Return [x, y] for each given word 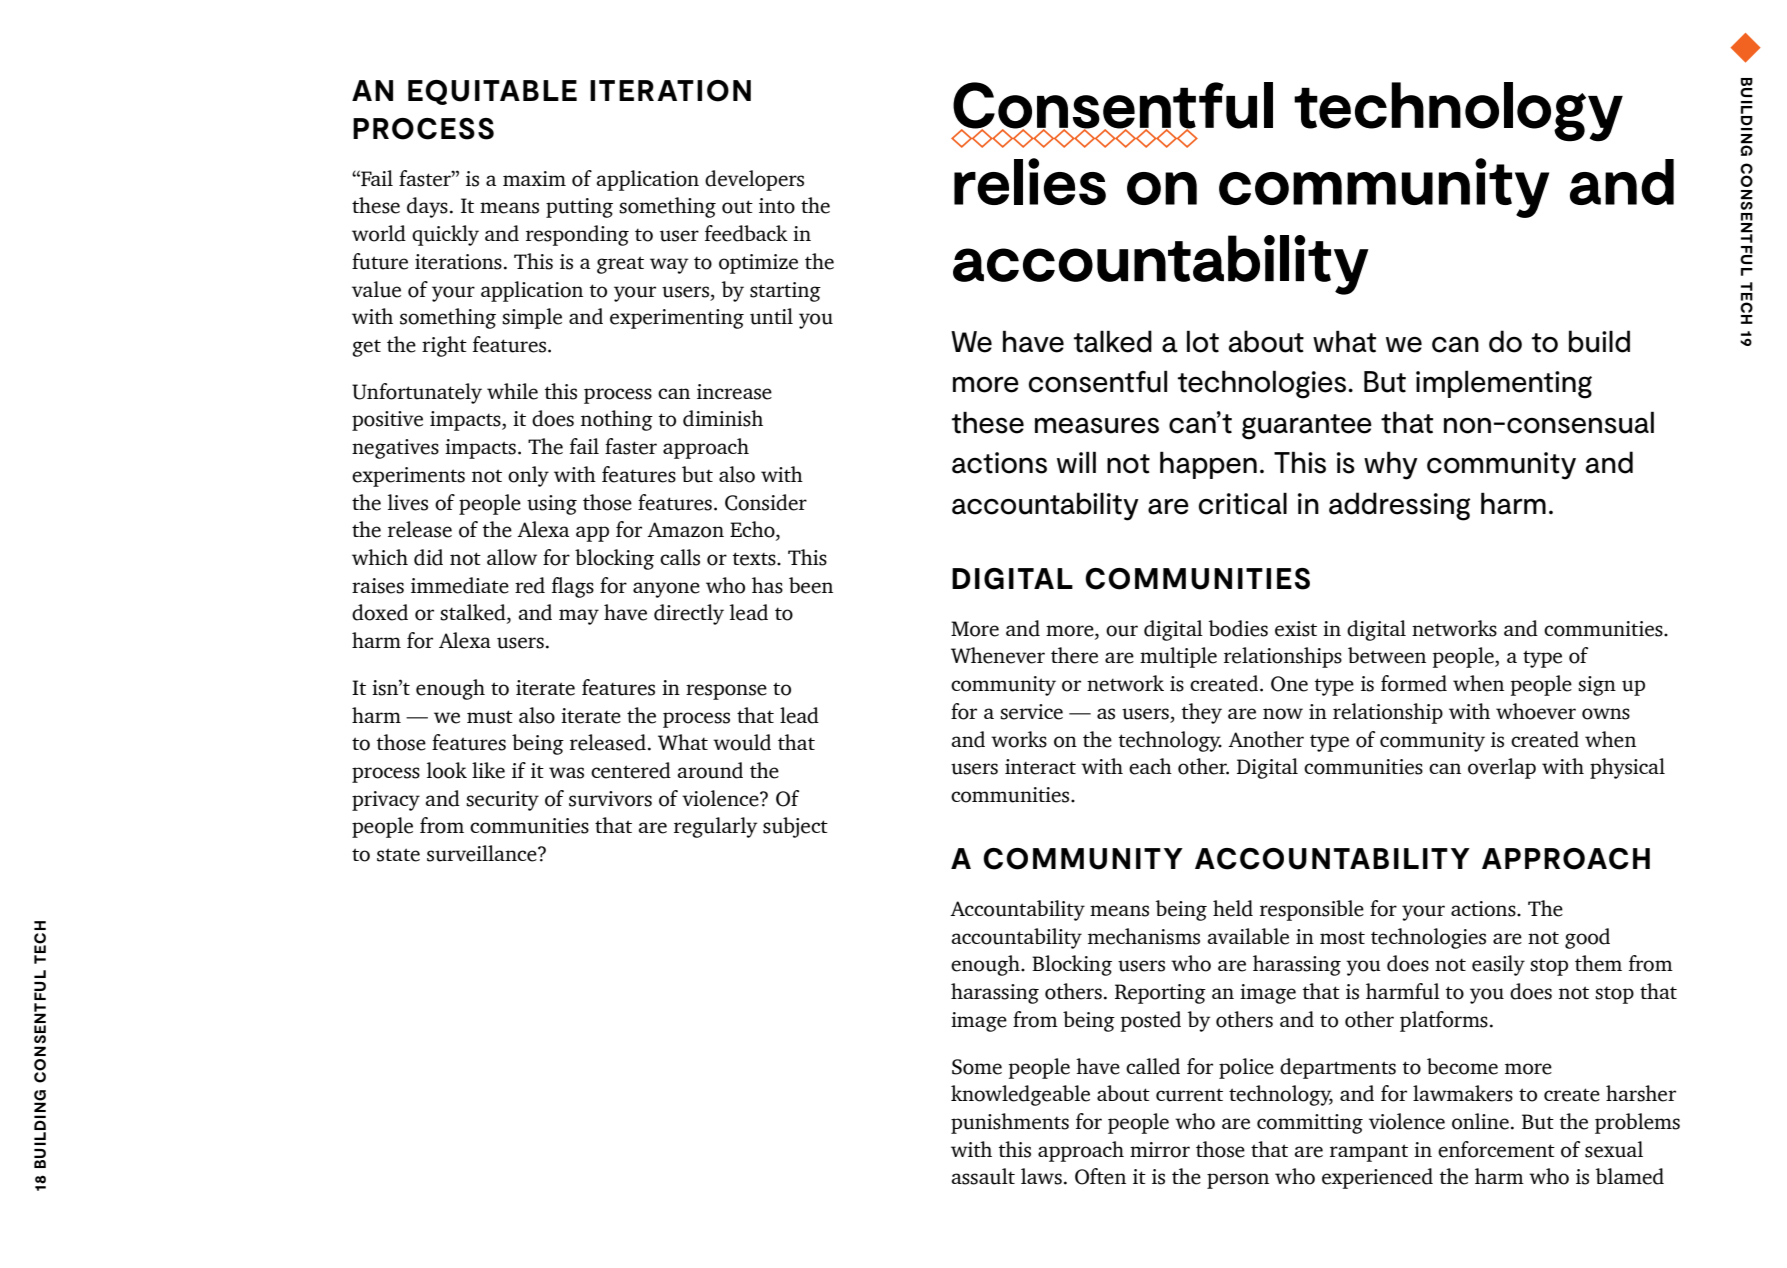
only [528, 476]
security [502, 801]
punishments [1010, 1123]
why [1391, 465]
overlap [1502, 768]
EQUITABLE [492, 92]
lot [1203, 341]
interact [1040, 767]
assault [983, 1176]
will [1076, 462]
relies [1030, 181]
